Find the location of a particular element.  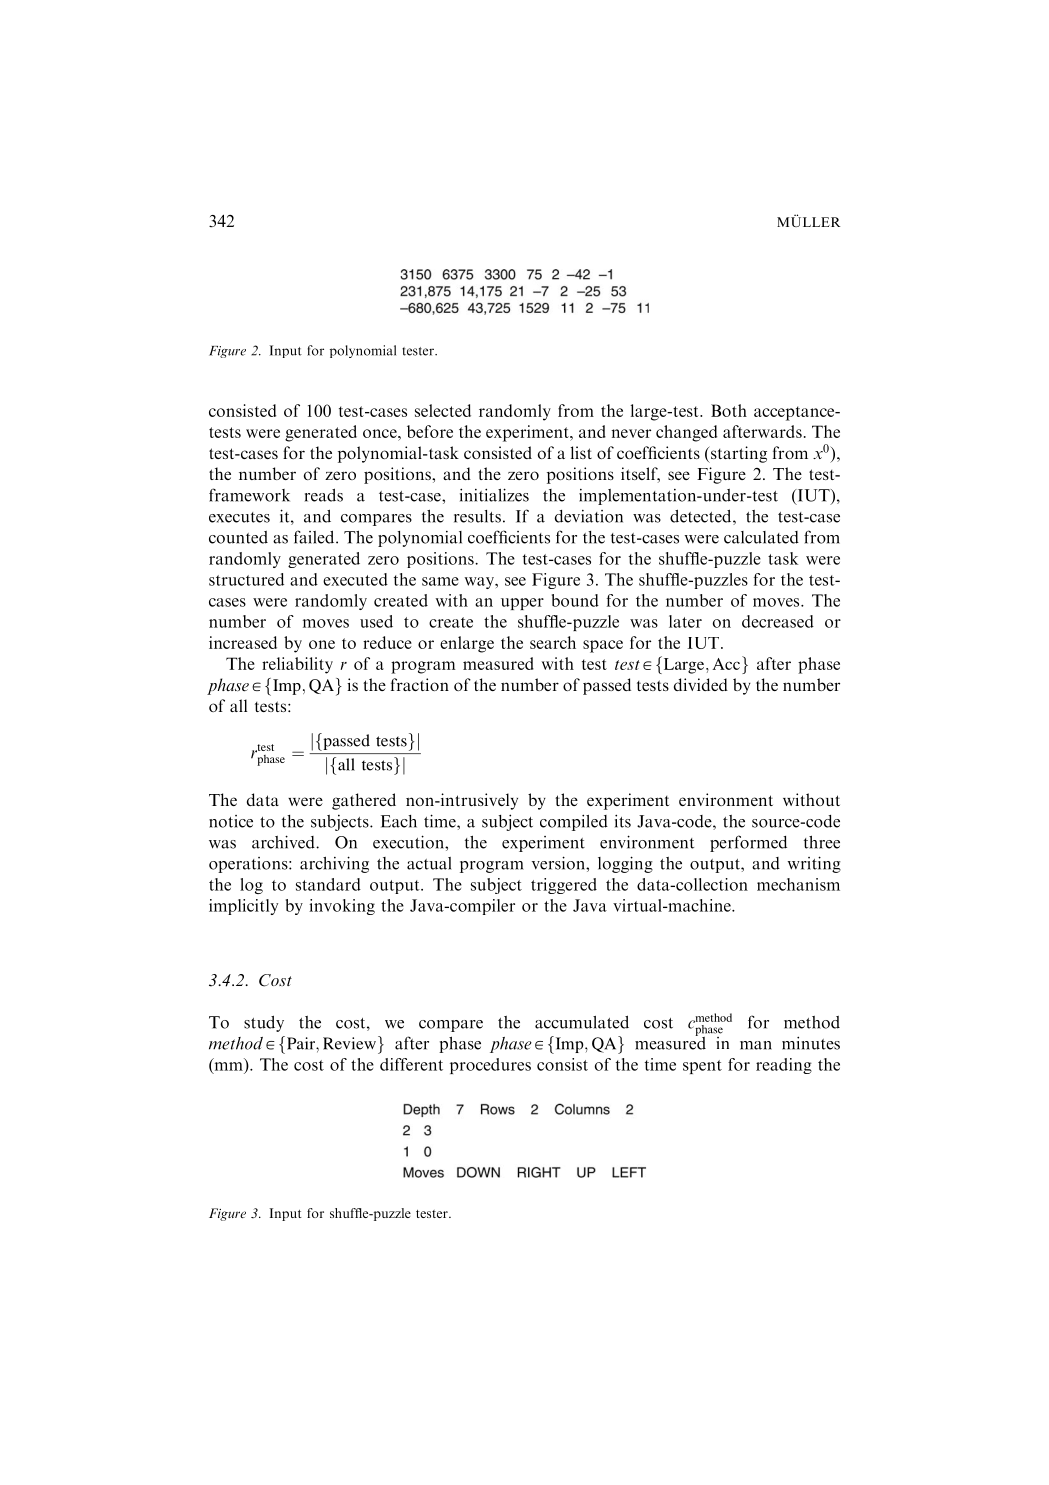

list is located at coordinates (581, 452).
